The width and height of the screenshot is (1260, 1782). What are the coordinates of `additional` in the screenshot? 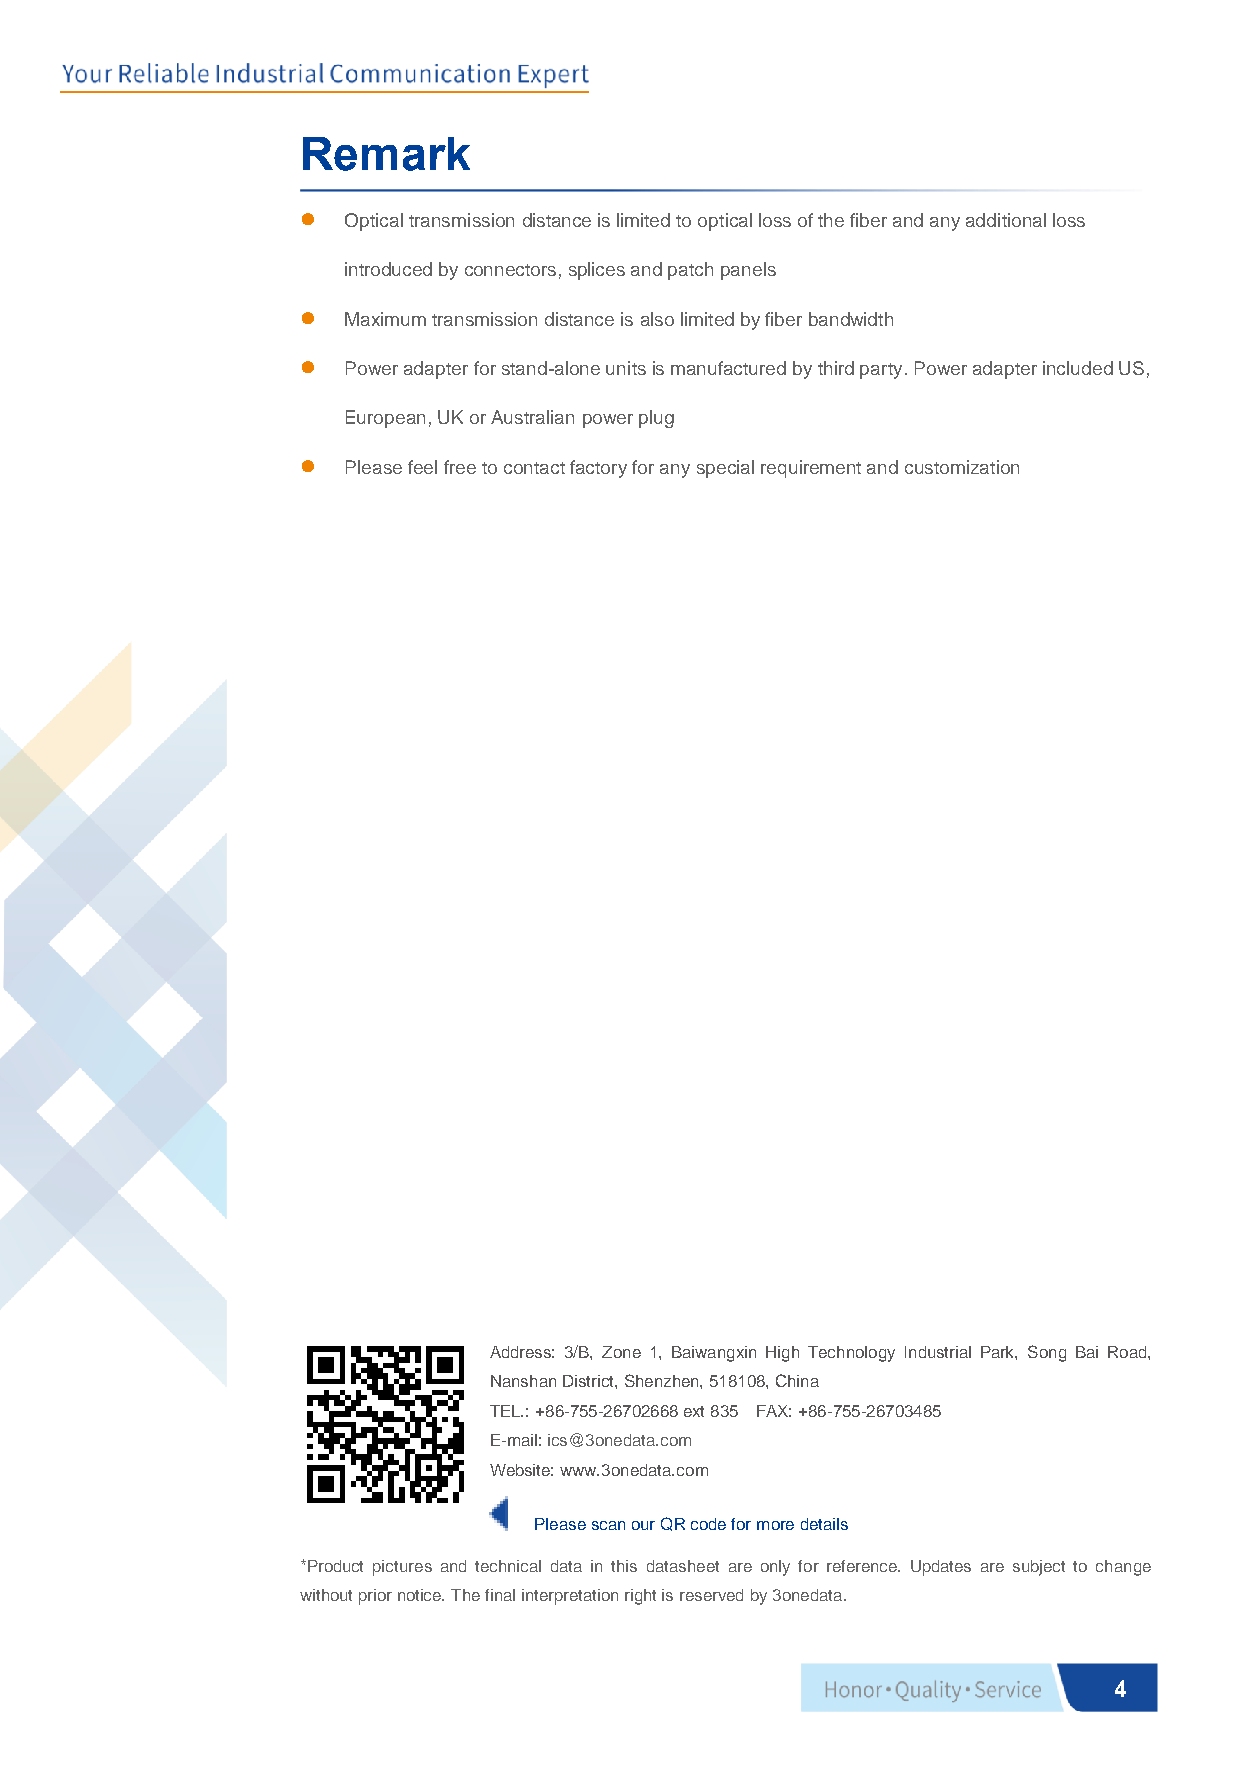 It's located at (1006, 220).
